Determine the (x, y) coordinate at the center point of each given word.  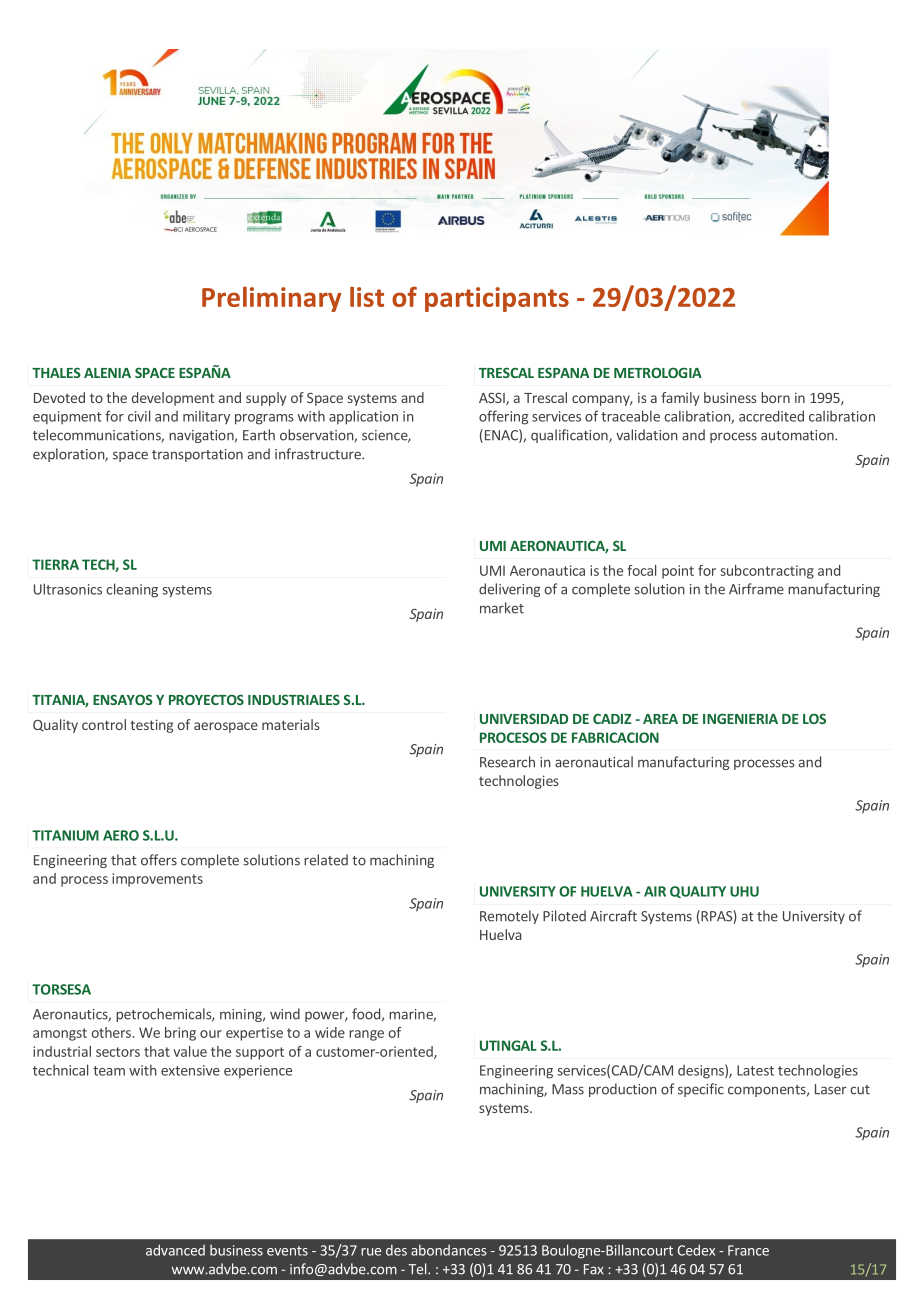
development (173, 399)
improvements (157, 880)
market (502, 608)
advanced (175, 1250)
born (775, 397)
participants (497, 299)
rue (371, 1252)
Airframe (756, 589)
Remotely (509, 917)
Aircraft (613, 916)
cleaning (132, 590)
